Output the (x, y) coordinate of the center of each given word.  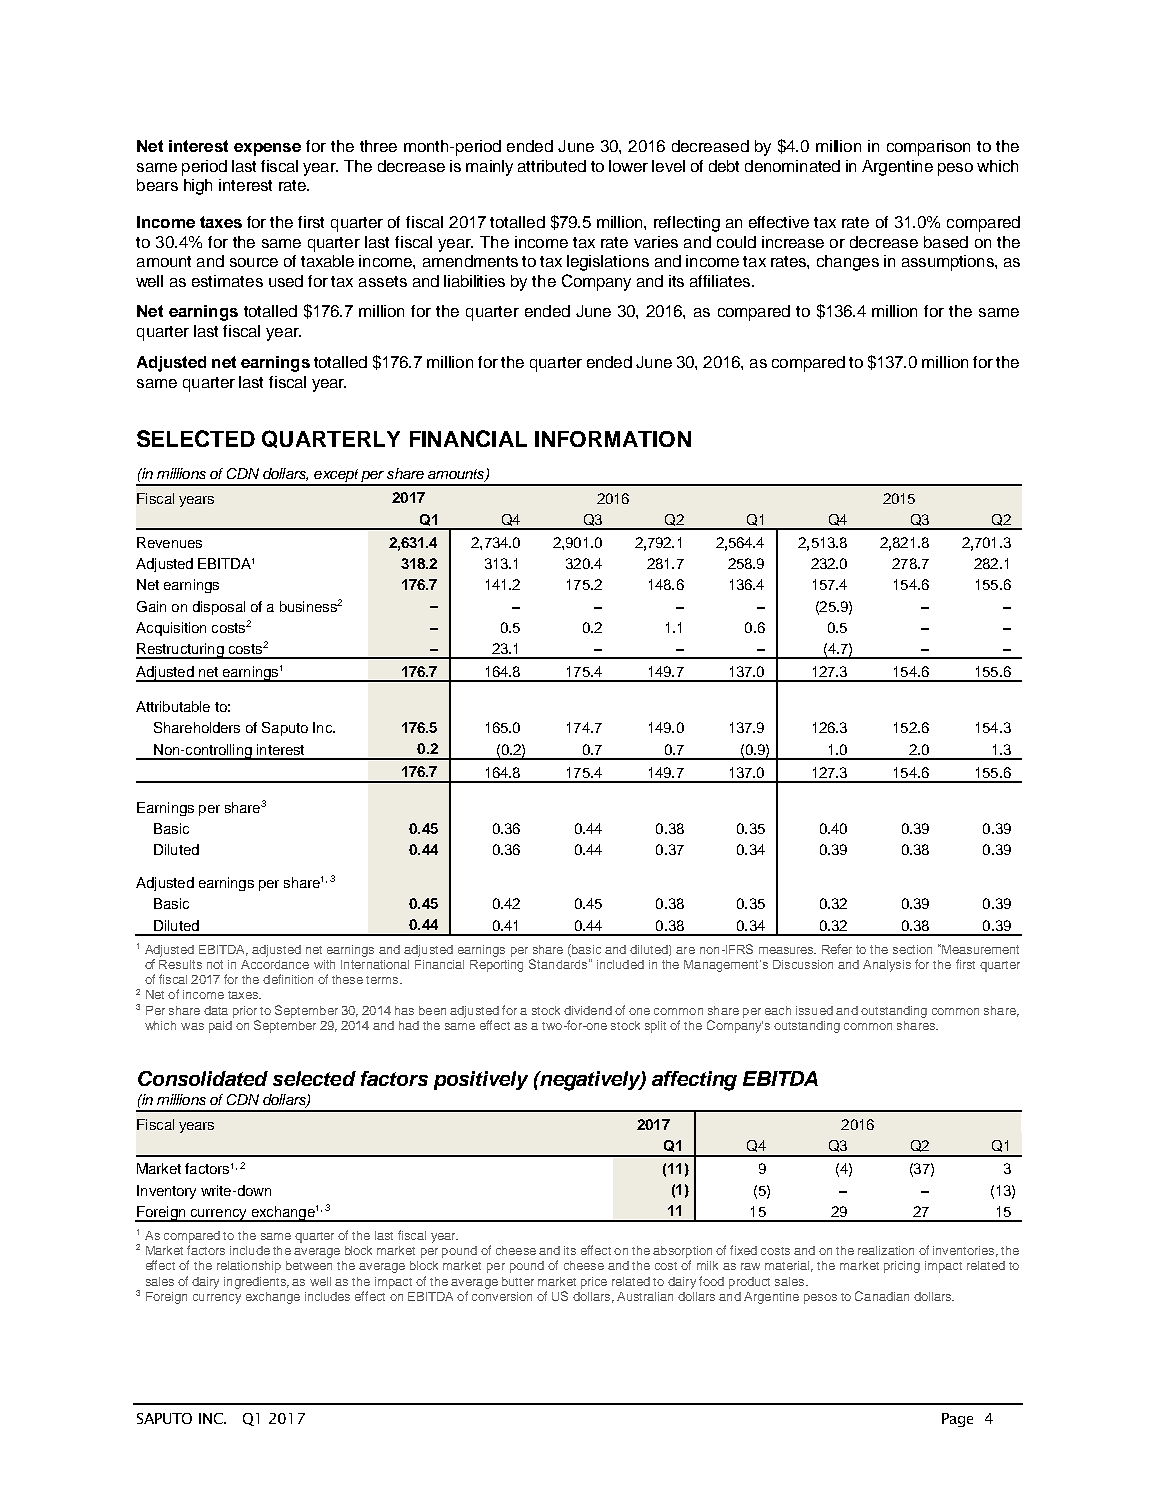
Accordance (275, 964)
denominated (792, 166)
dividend (588, 1010)
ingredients (256, 1283)
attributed (552, 166)
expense (267, 149)
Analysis (887, 966)
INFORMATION (613, 439)
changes (848, 263)
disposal (219, 608)
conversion (502, 1296)
